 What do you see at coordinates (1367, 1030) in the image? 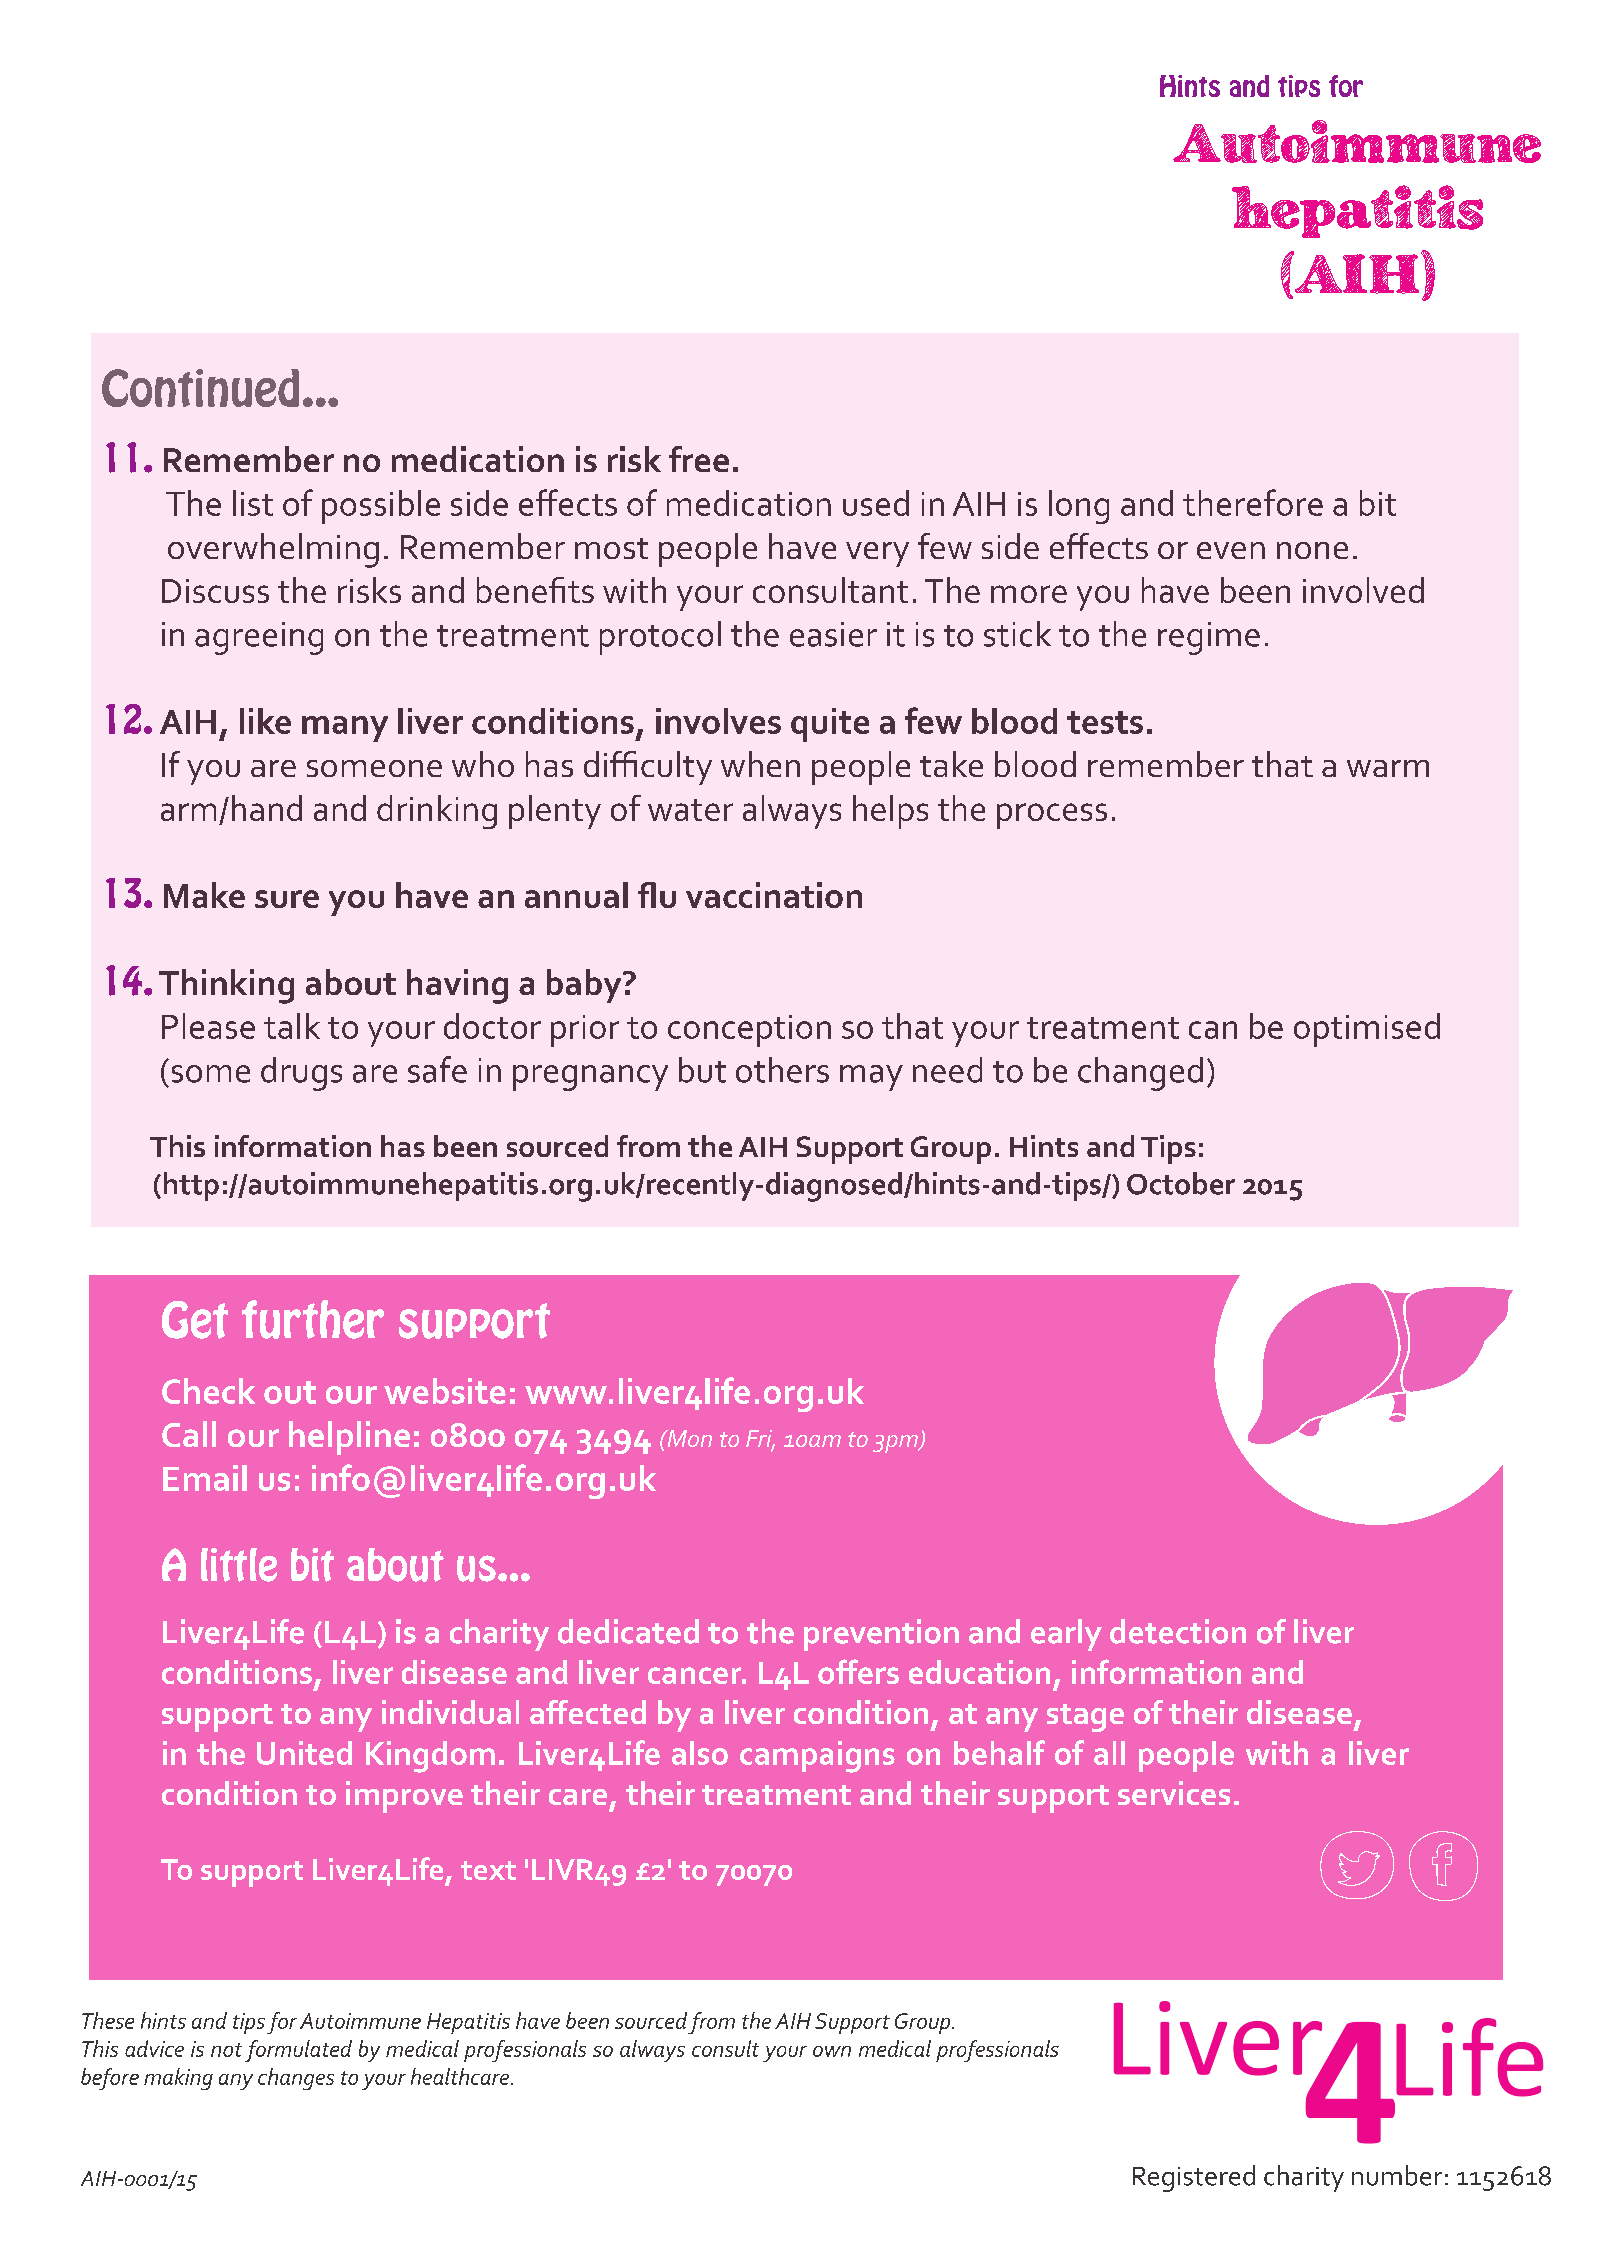
I see `optimised` at bounding box center [1367, 1030].
